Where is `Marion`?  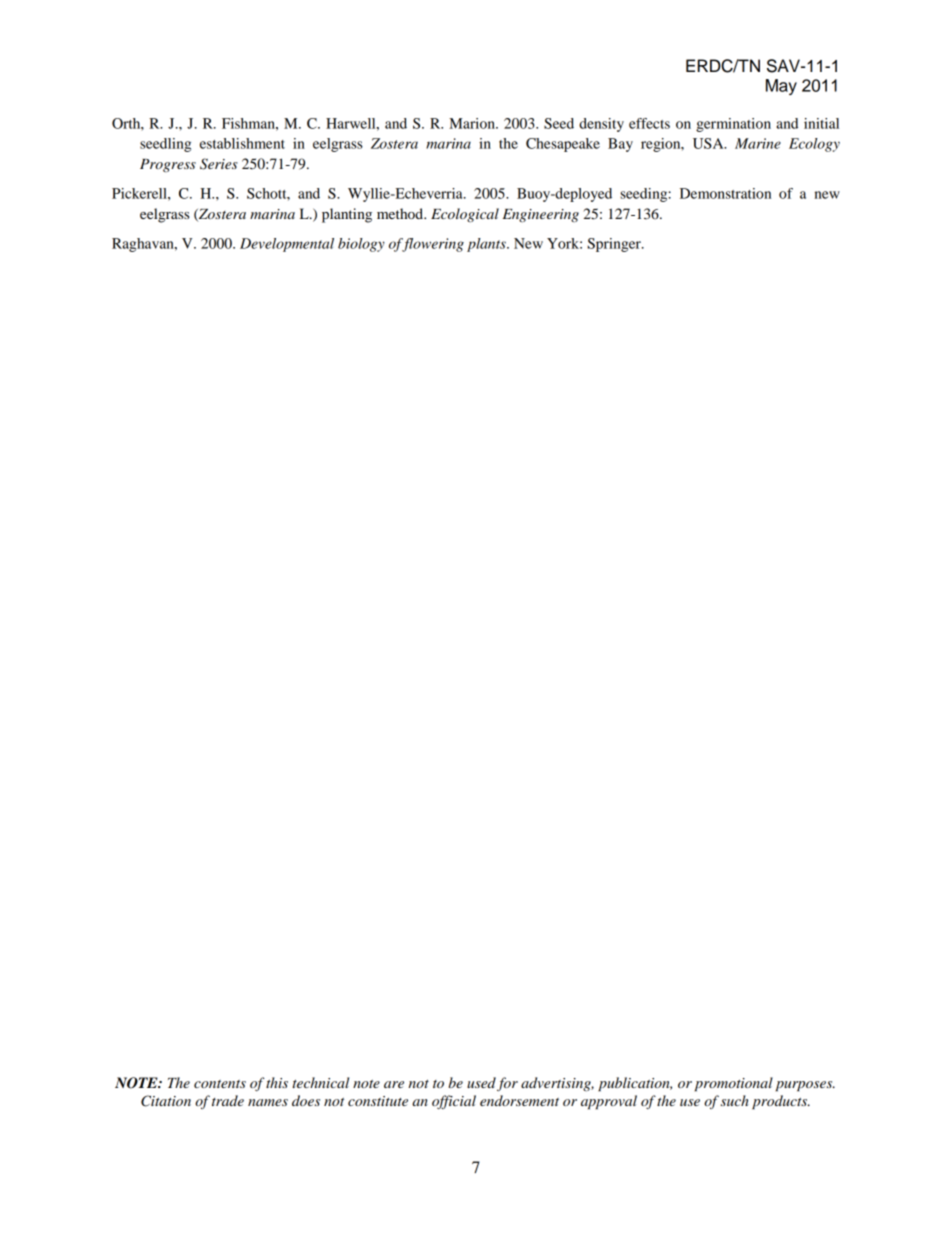
Marion is located at coordinates (473, 123).
